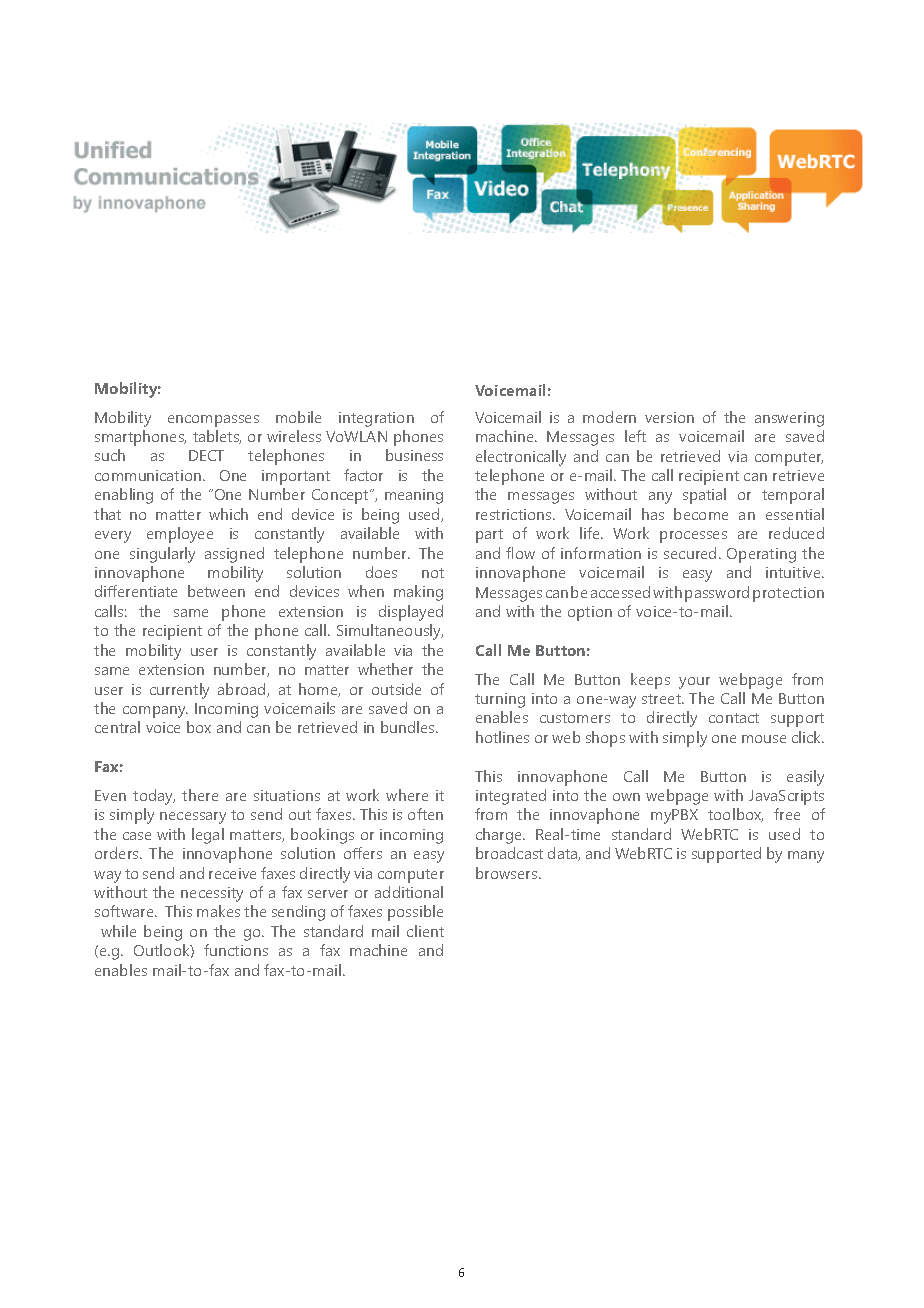  Describe the element at coordinates (669, 417) in the screenshot. I see `version` at that location.
